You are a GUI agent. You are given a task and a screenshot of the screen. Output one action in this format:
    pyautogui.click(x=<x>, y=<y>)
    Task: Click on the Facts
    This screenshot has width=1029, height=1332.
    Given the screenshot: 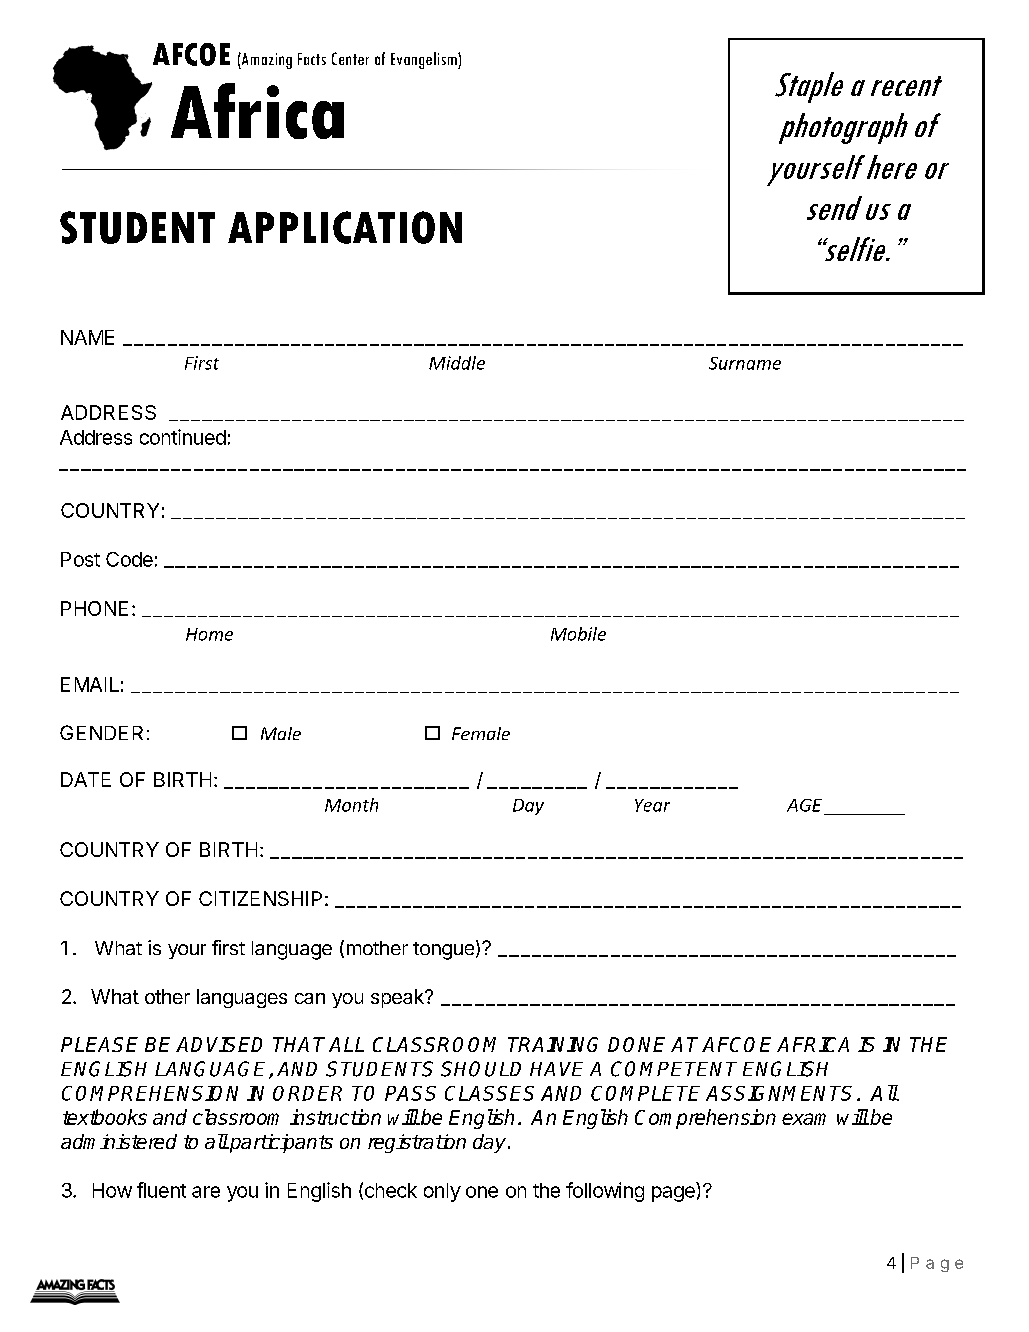 What is the action you would take?
    pyautogui.click(x=312, y=59)
